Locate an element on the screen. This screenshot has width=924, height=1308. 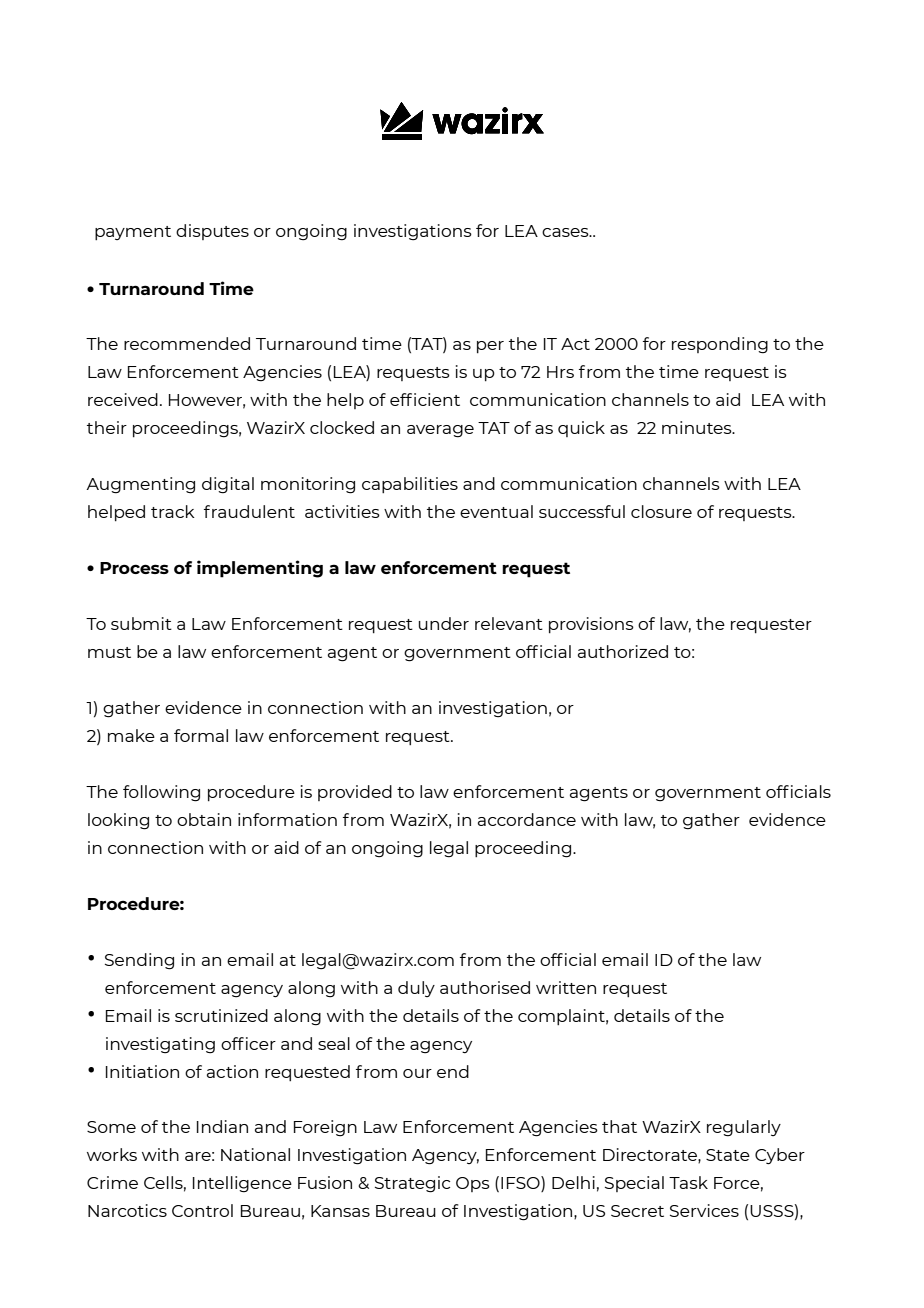
closure is located at coordinates (661, 511).
